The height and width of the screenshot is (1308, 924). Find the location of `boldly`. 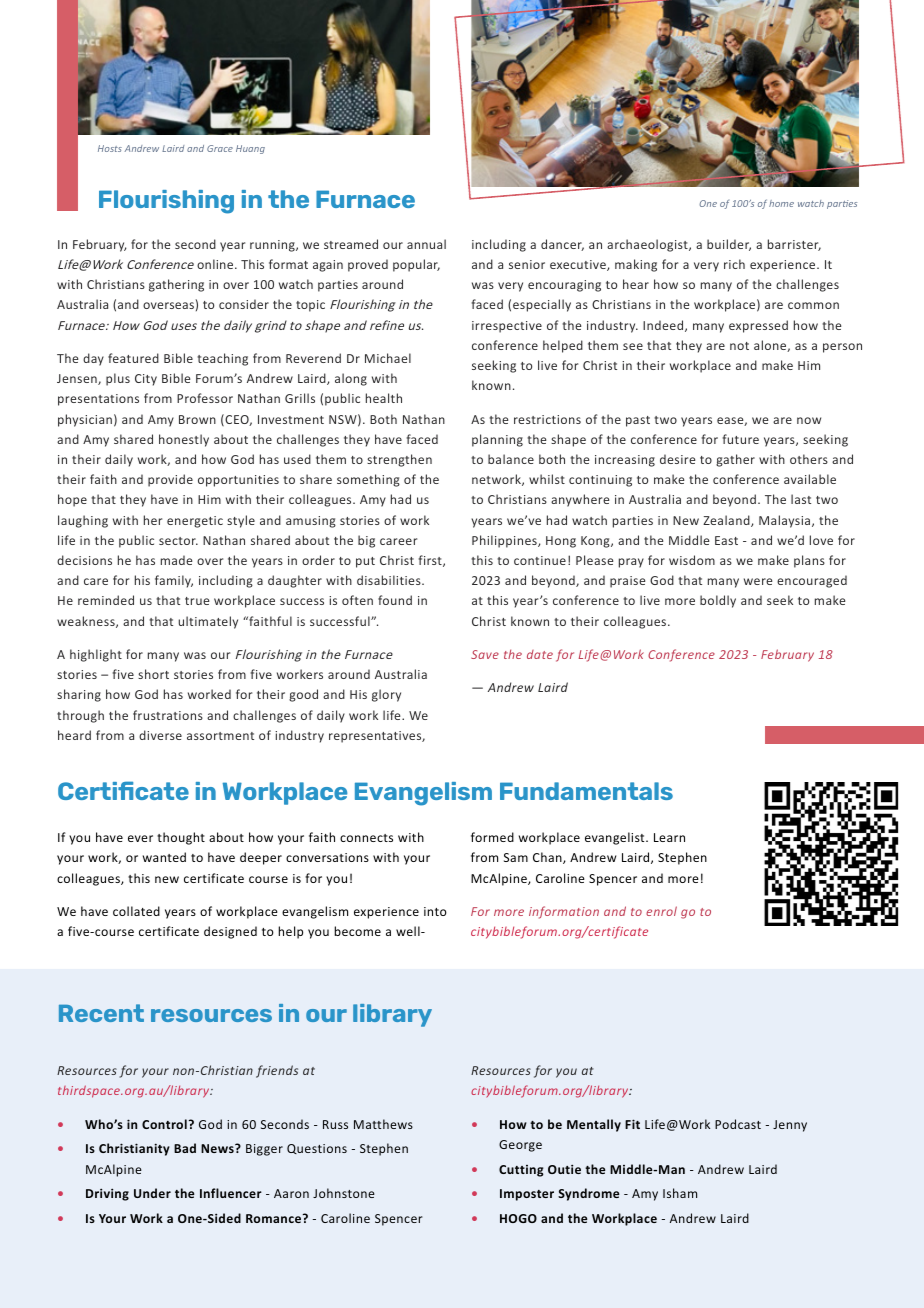

boldly is located at coordinates (718, 601).
